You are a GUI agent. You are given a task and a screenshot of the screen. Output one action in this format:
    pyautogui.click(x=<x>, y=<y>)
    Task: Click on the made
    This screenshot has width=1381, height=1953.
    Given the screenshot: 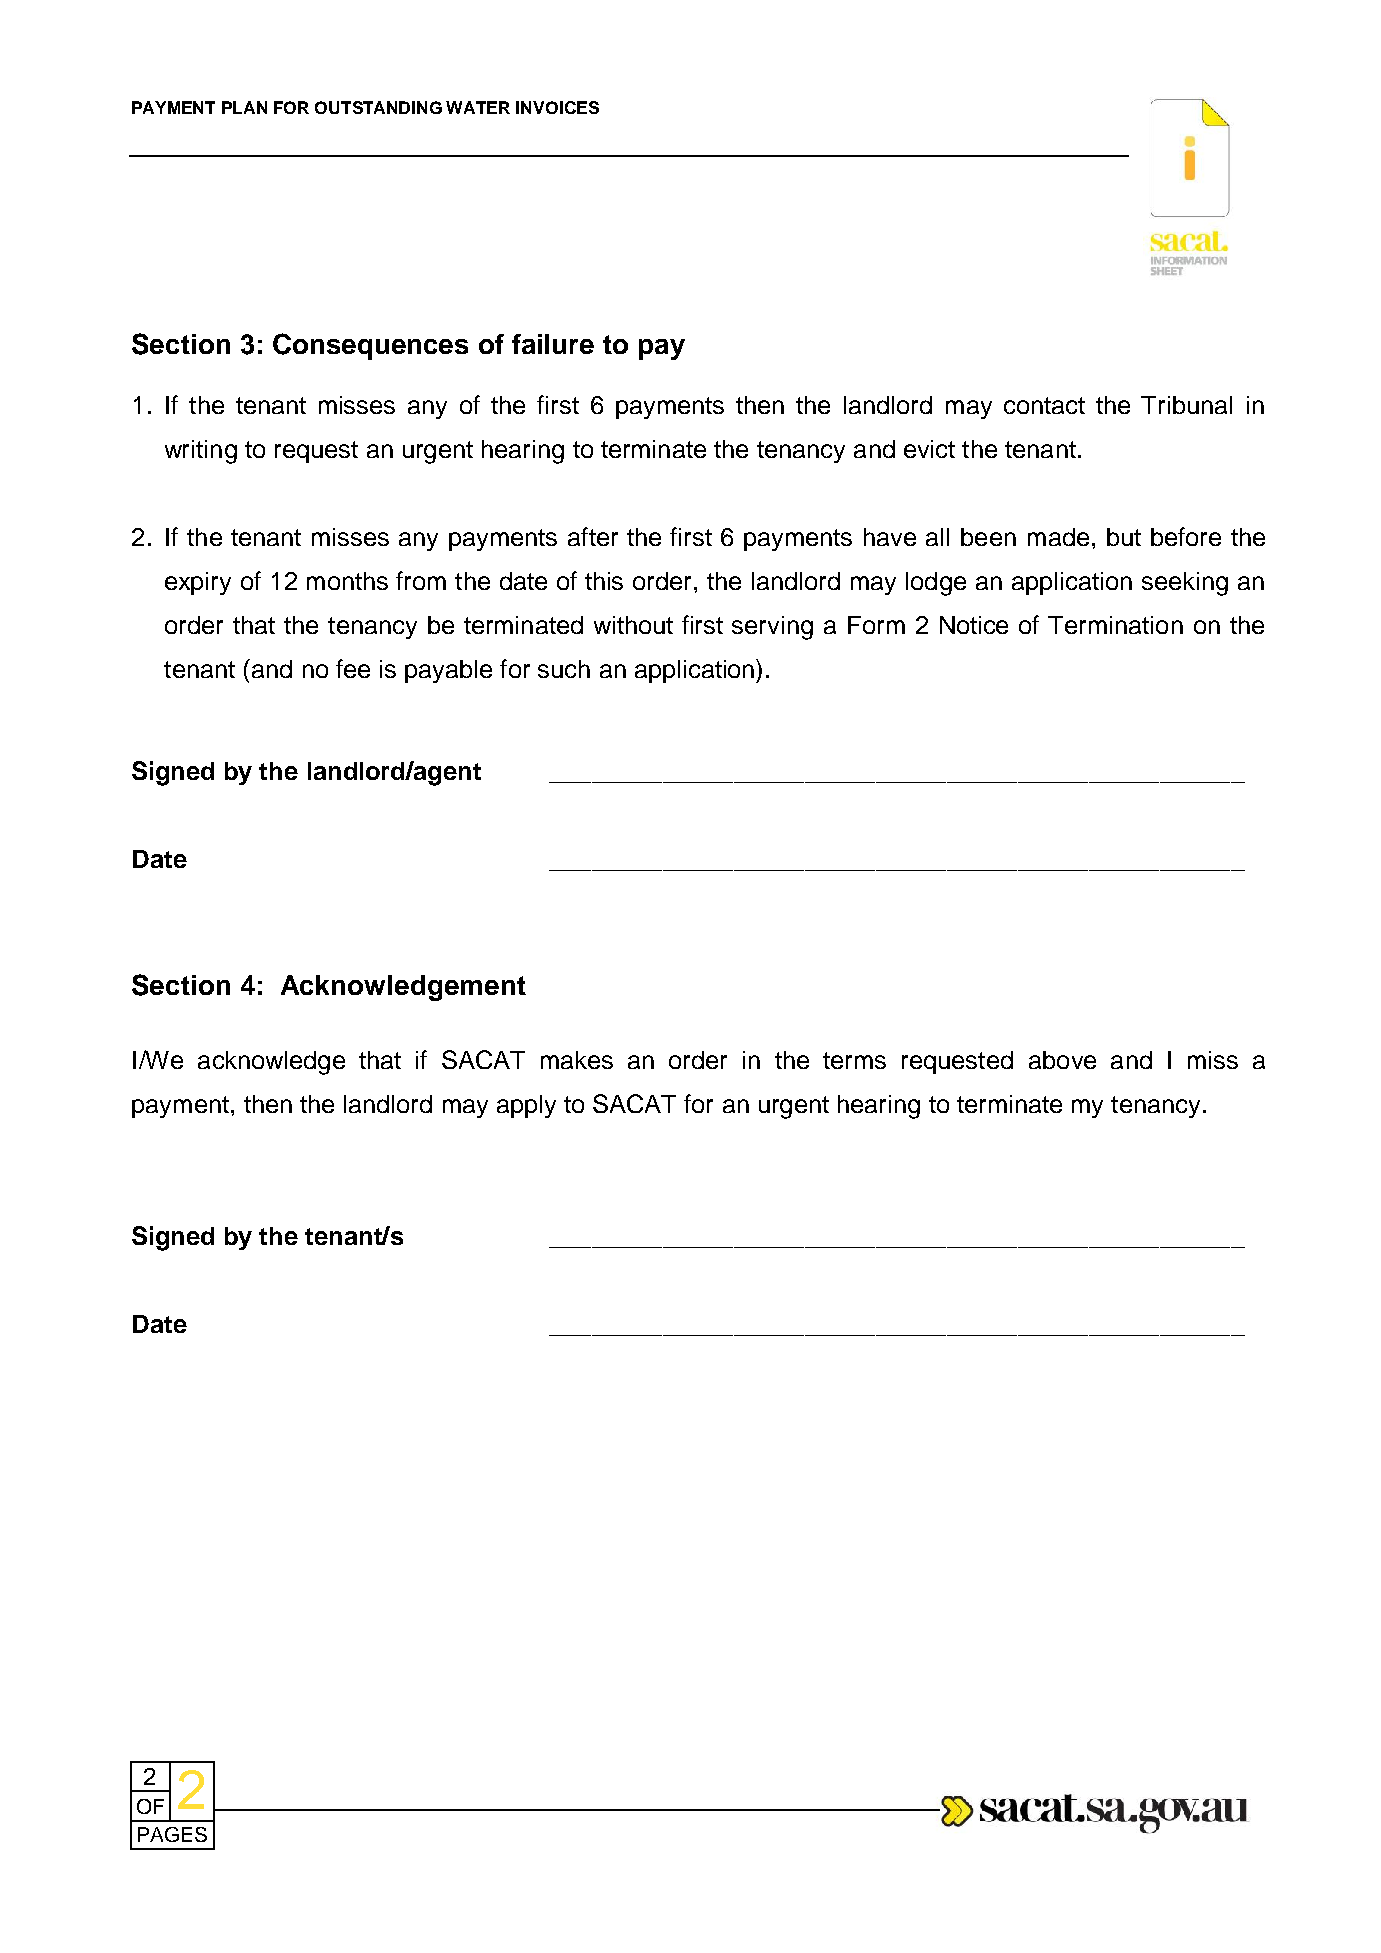 What is the action you would take?
    pyautogui.click(x=1058, y=537)
